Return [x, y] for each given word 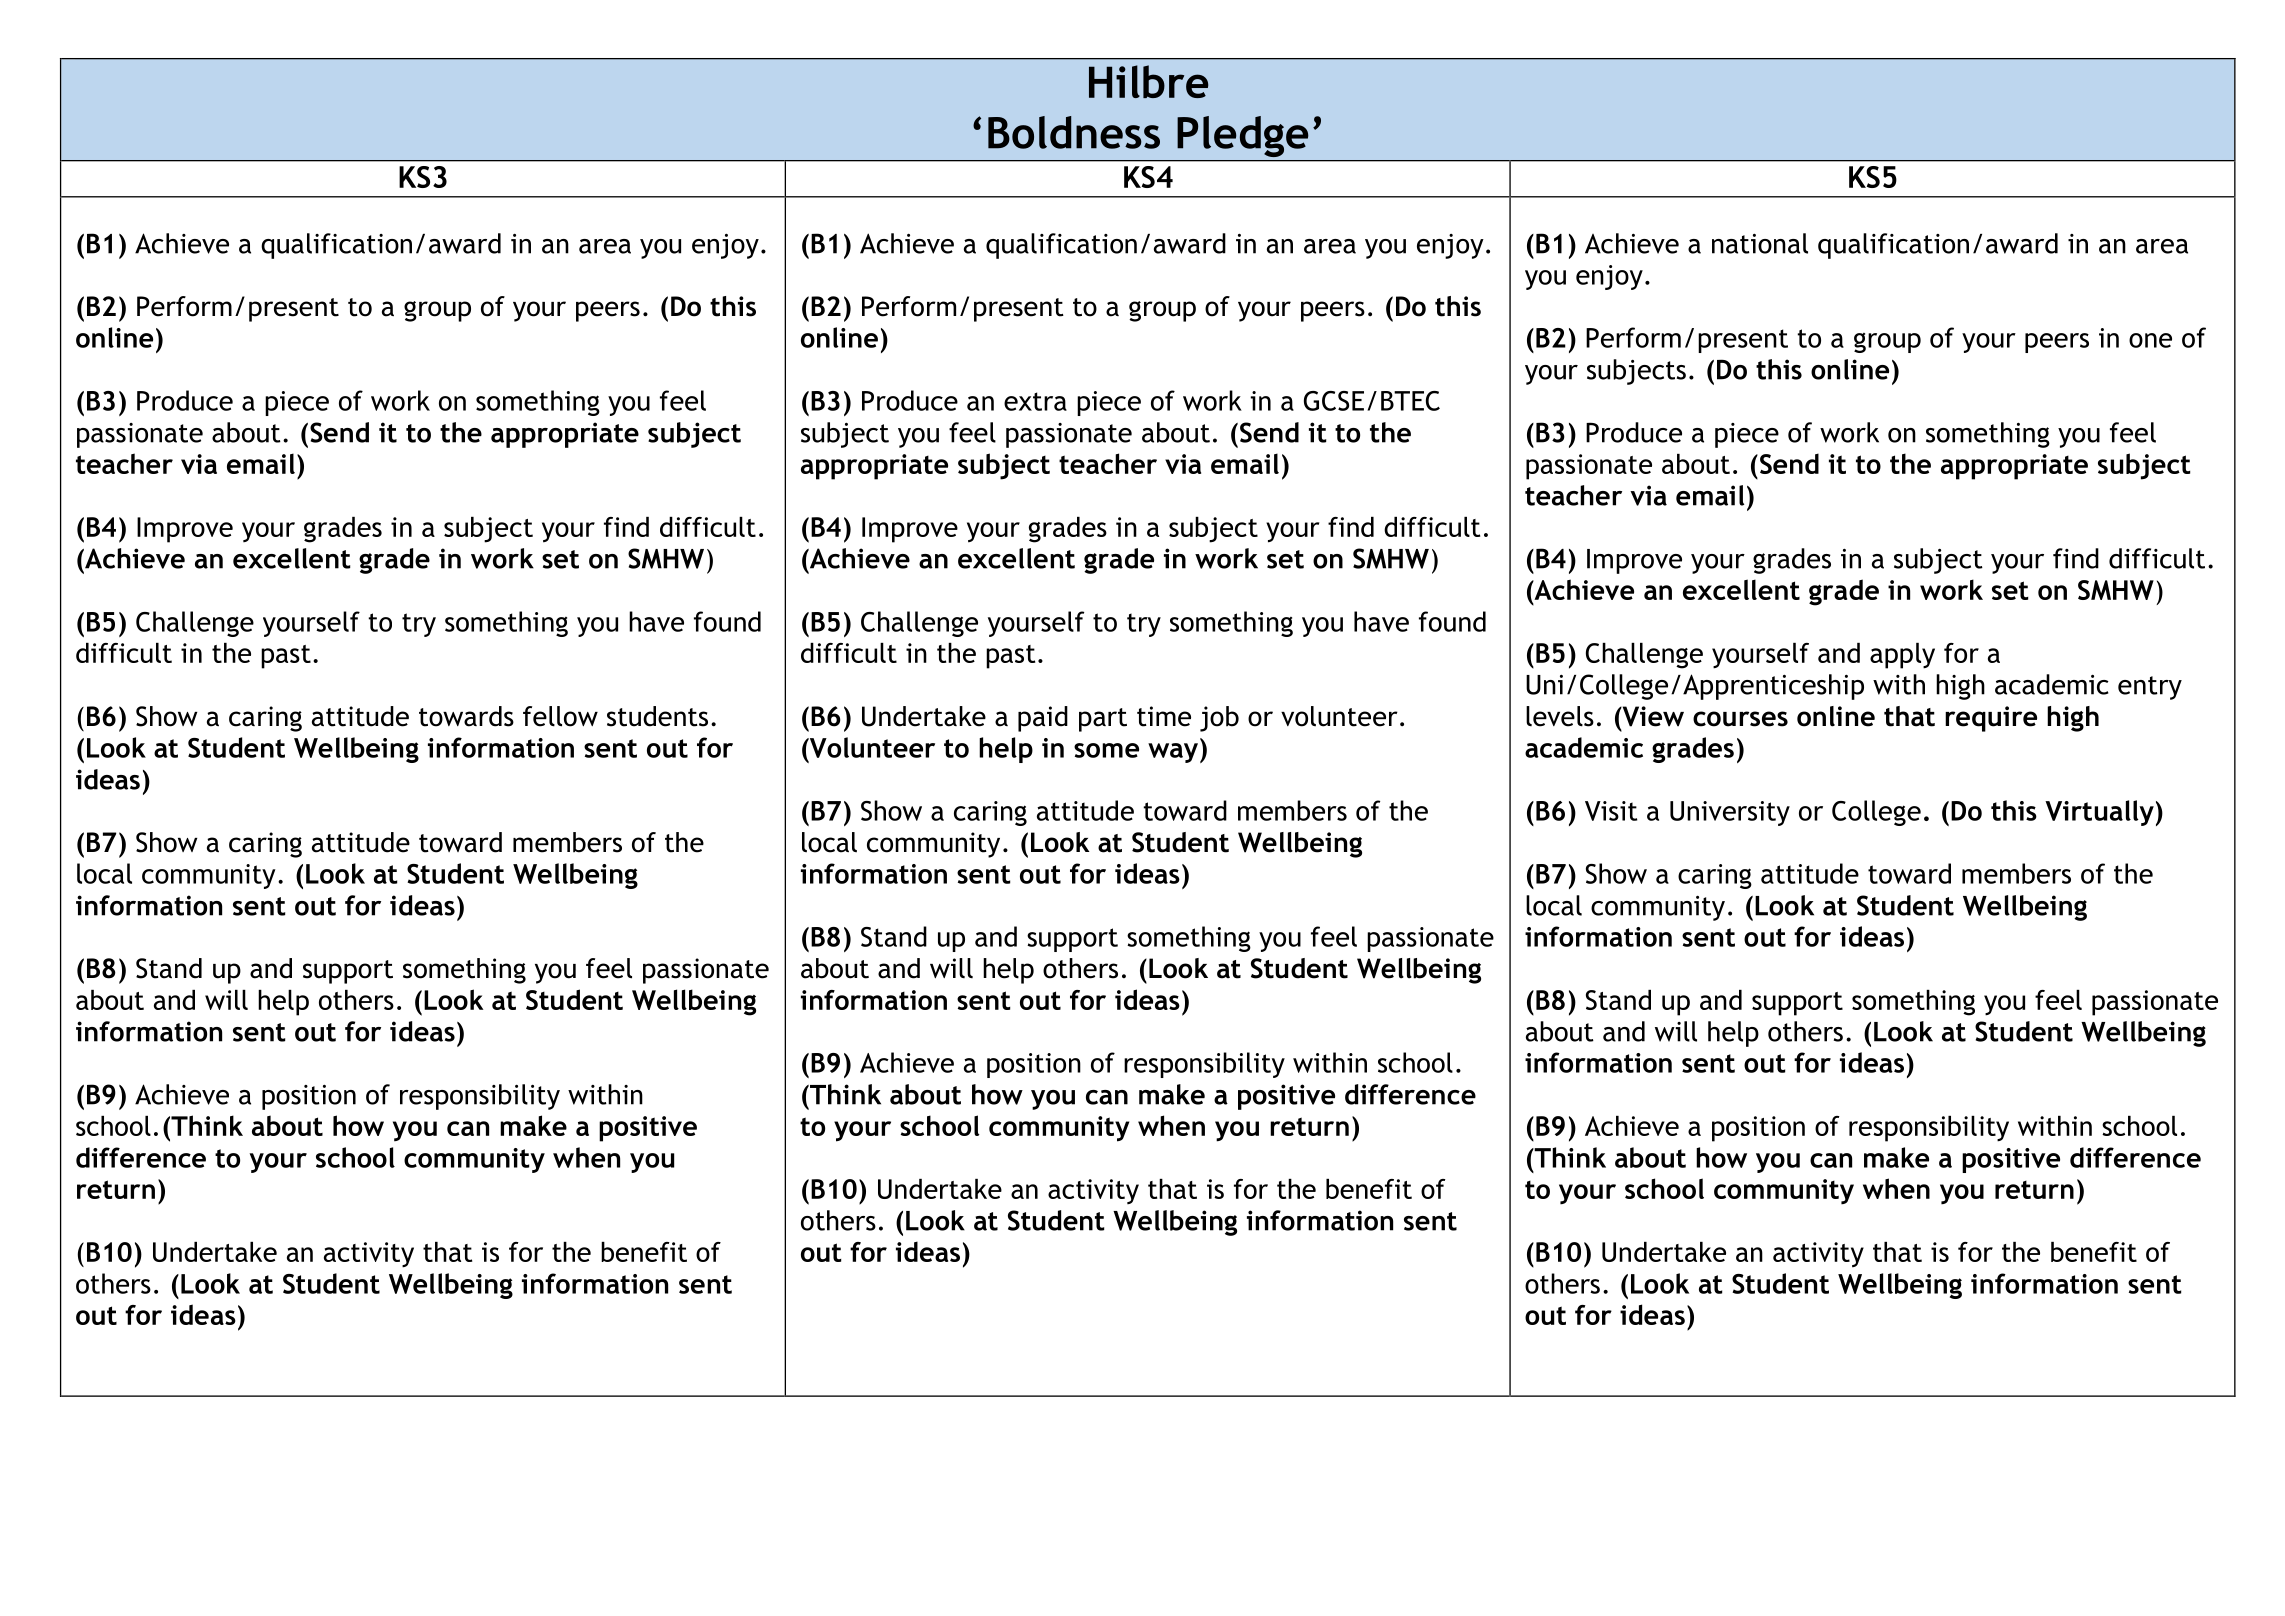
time [1164, 716]
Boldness [1074, 132]
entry [2150, 688]
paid [1043, 719]
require [1991, 719]
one [2150, 340]
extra [1035, 401]
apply [1902, 656]
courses [1740, 719]
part [1103, 720]
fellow [560, 716]
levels [1560, 716]
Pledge [1242, 136]
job [1219, 719]
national [1760, 243]
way [1173, 753]
